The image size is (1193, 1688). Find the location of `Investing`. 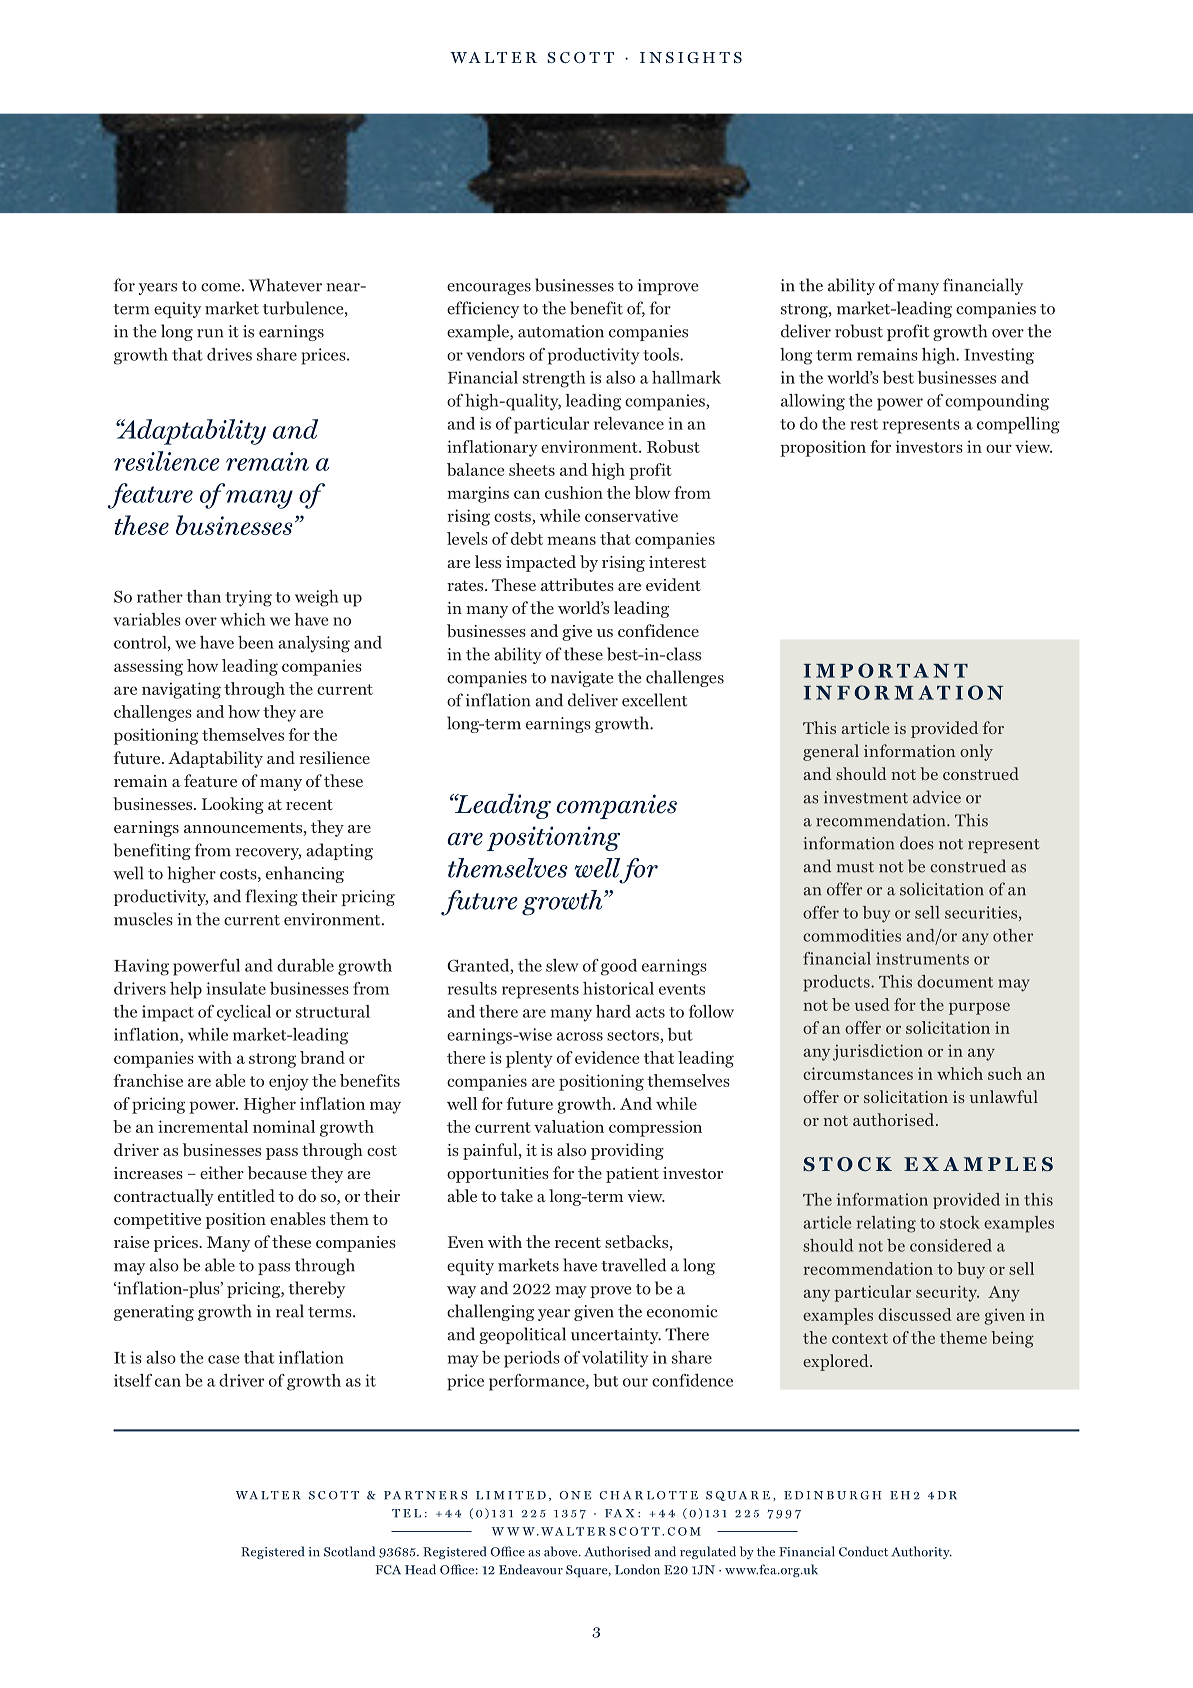

Investing is located at coordinates (999, 356).
